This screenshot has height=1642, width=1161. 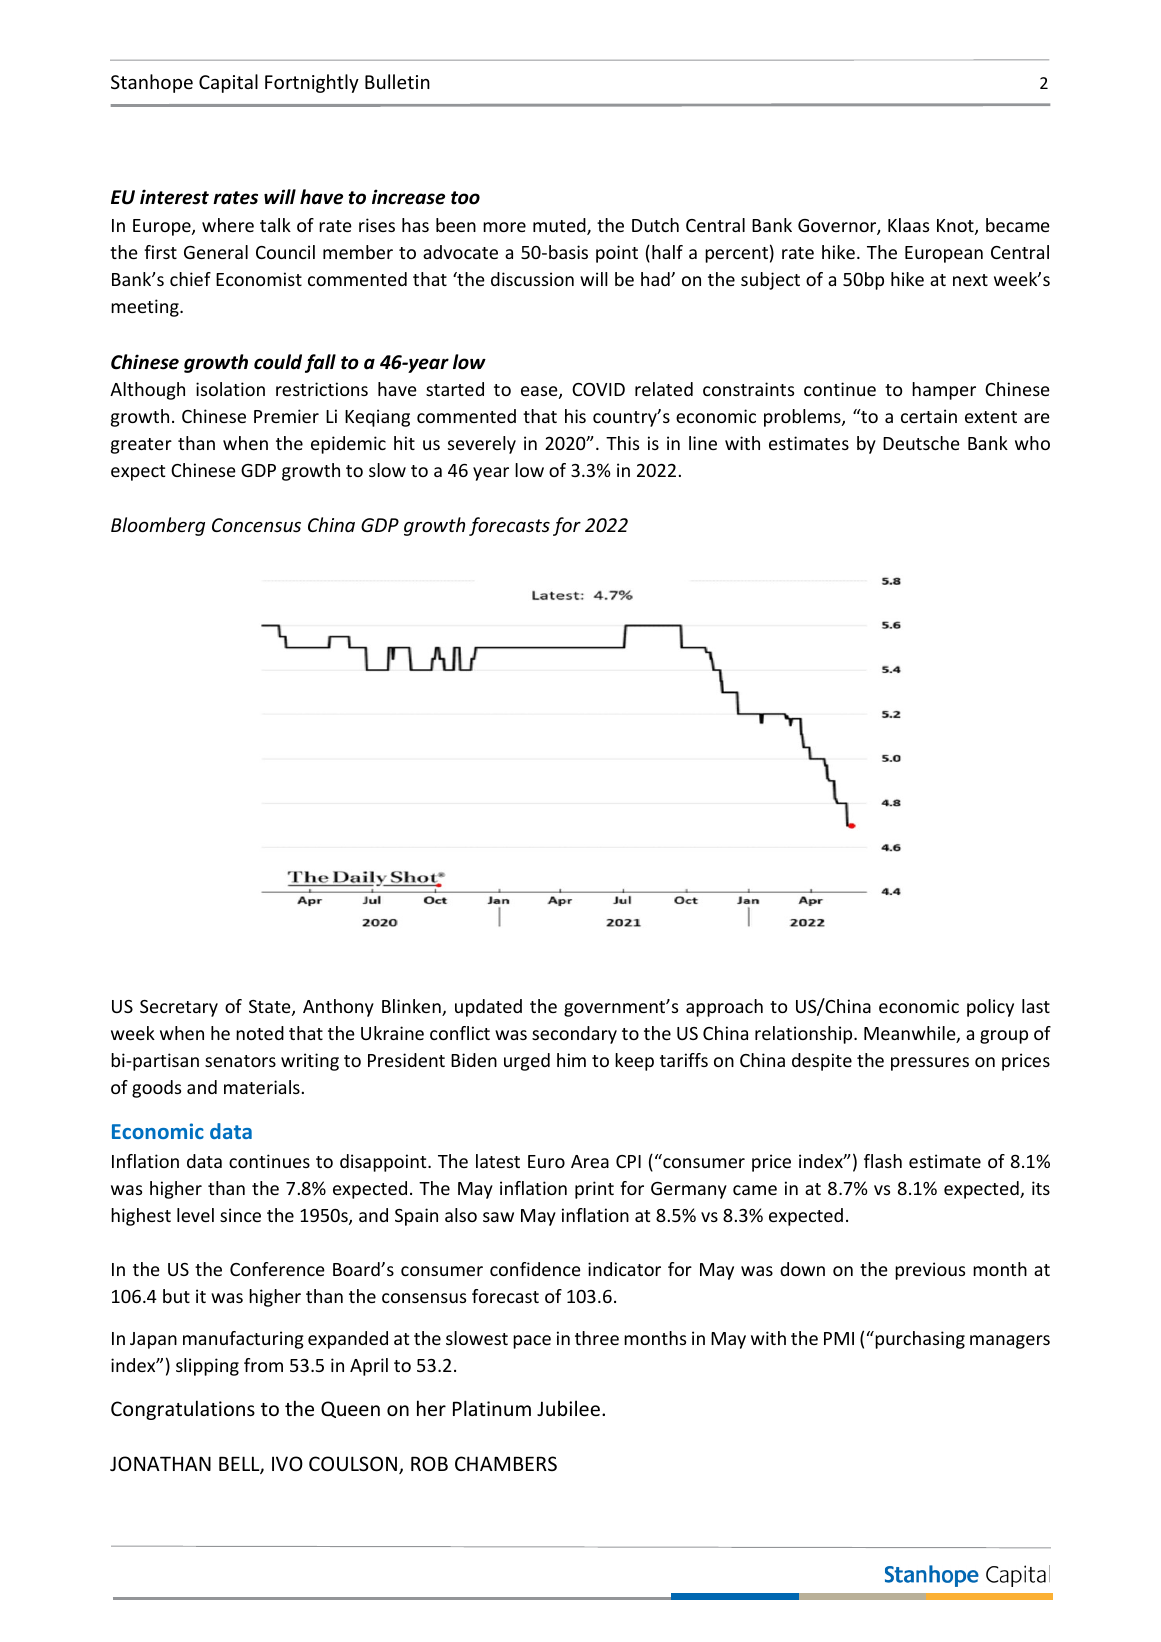 What do you see at coordinates (622, 443) in the screenshot?
I see `This` at bounding box center [622, 443].
